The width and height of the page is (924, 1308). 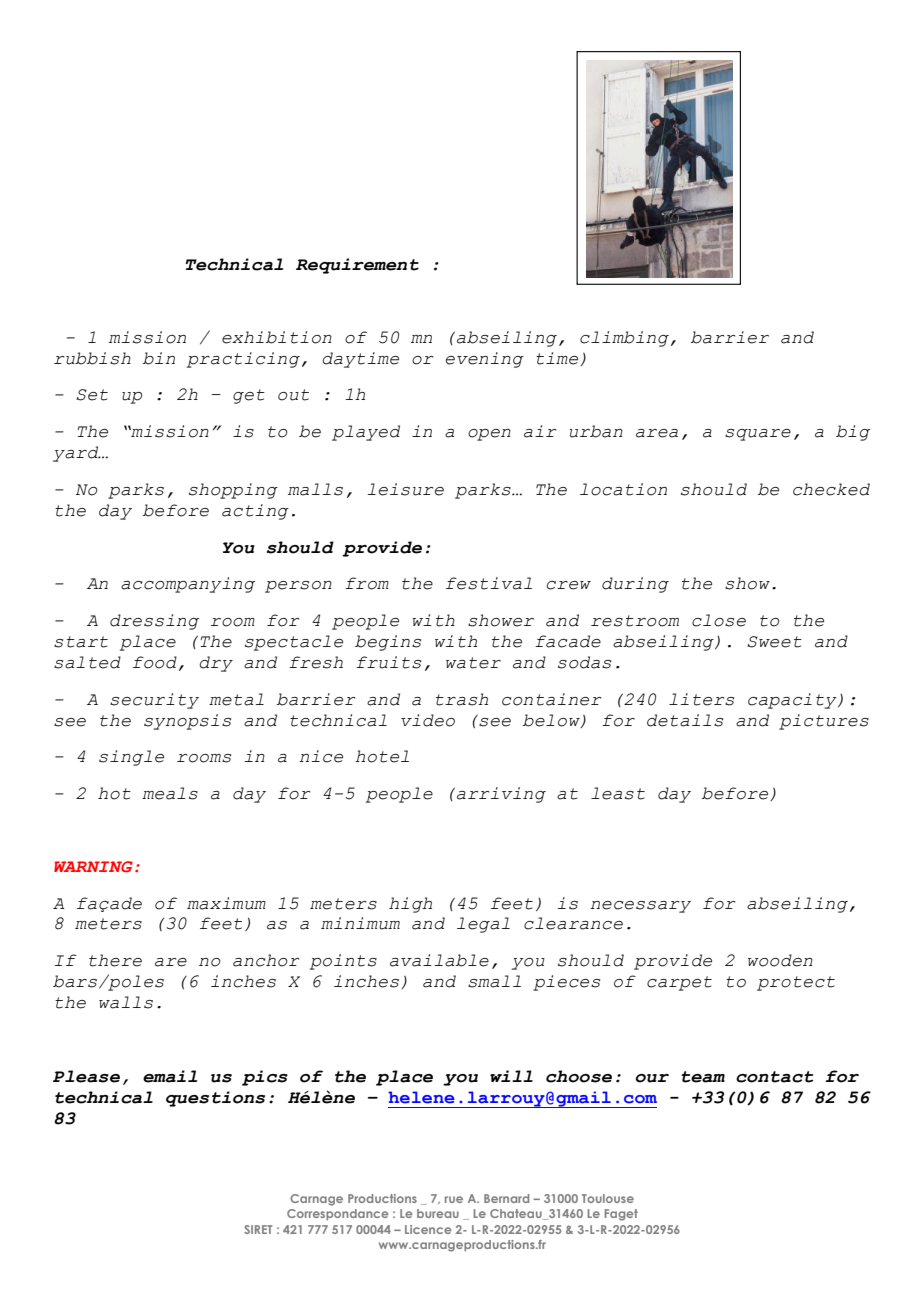 I want to click on evening, so click(x=485, y=360).
